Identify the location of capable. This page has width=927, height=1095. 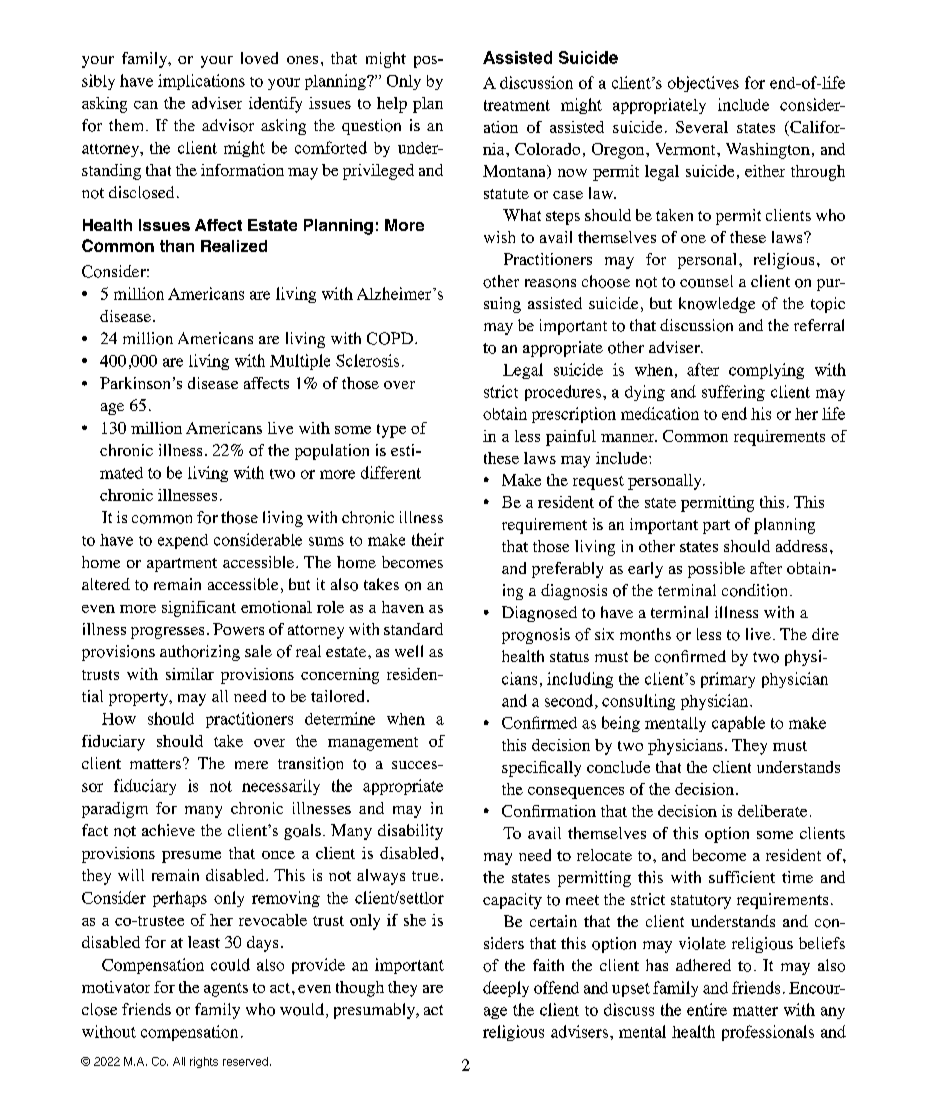
(738, 724).
